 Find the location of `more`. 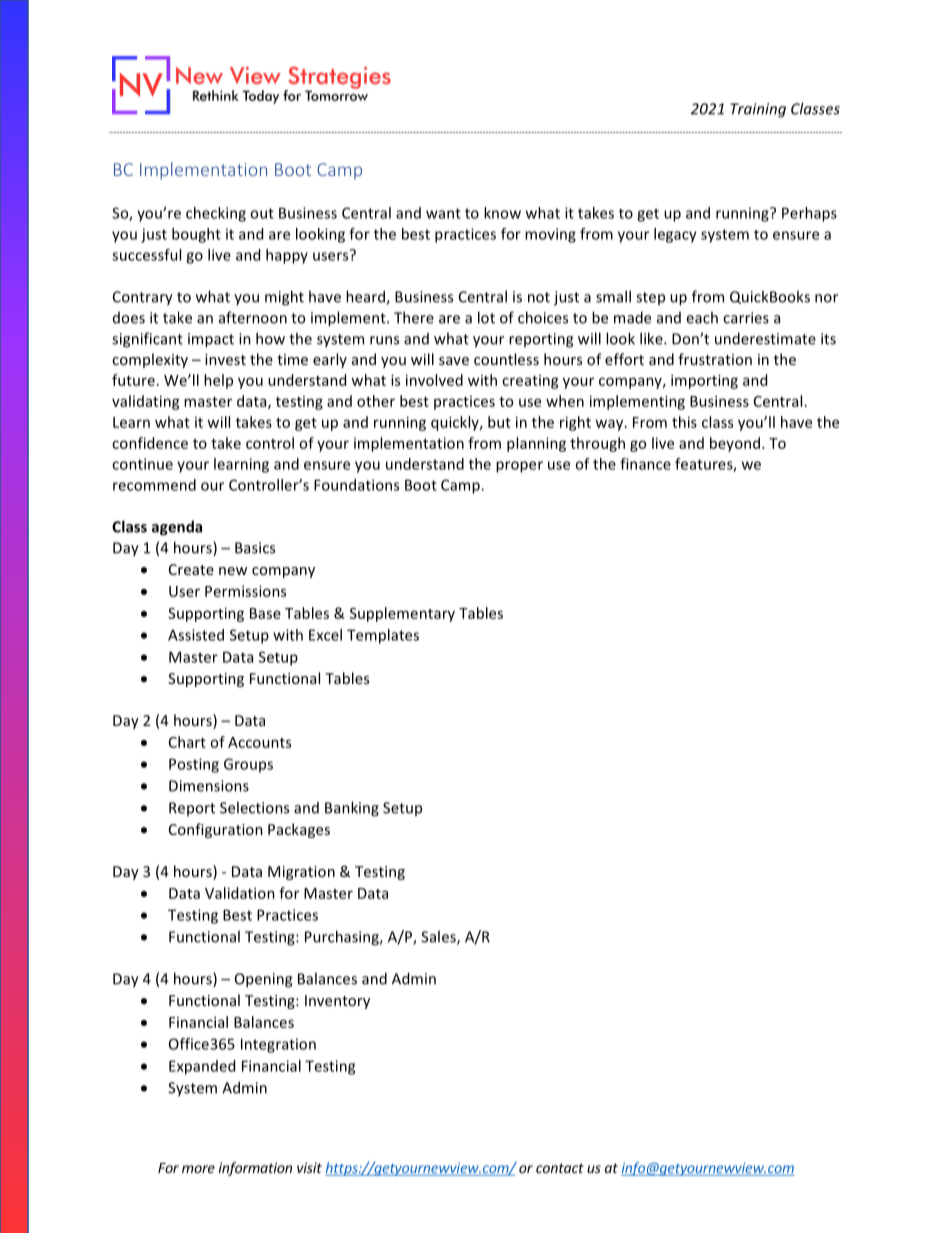

more is located at coordinates (198, 1169).
